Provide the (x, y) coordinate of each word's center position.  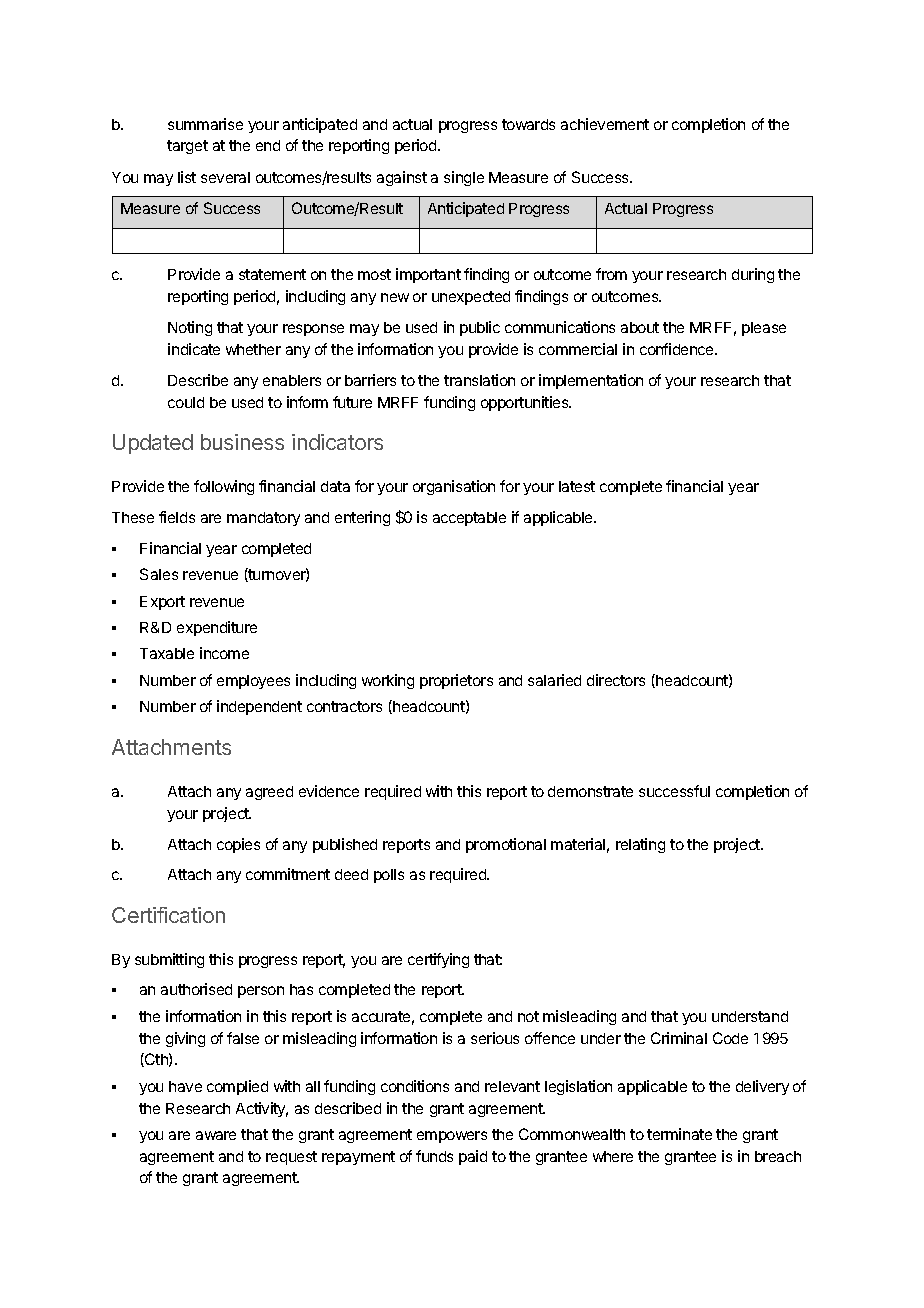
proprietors (456, 681)
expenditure (217, 628)
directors (616, 680)
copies (238, 845)
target (187, 147)
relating (640, 845)
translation (479, 380)
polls (389, 876)
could (186, 402)
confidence (678, 349)
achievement (605, 124)
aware (216, 1135)
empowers (452, 1137)
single (464, 178)
